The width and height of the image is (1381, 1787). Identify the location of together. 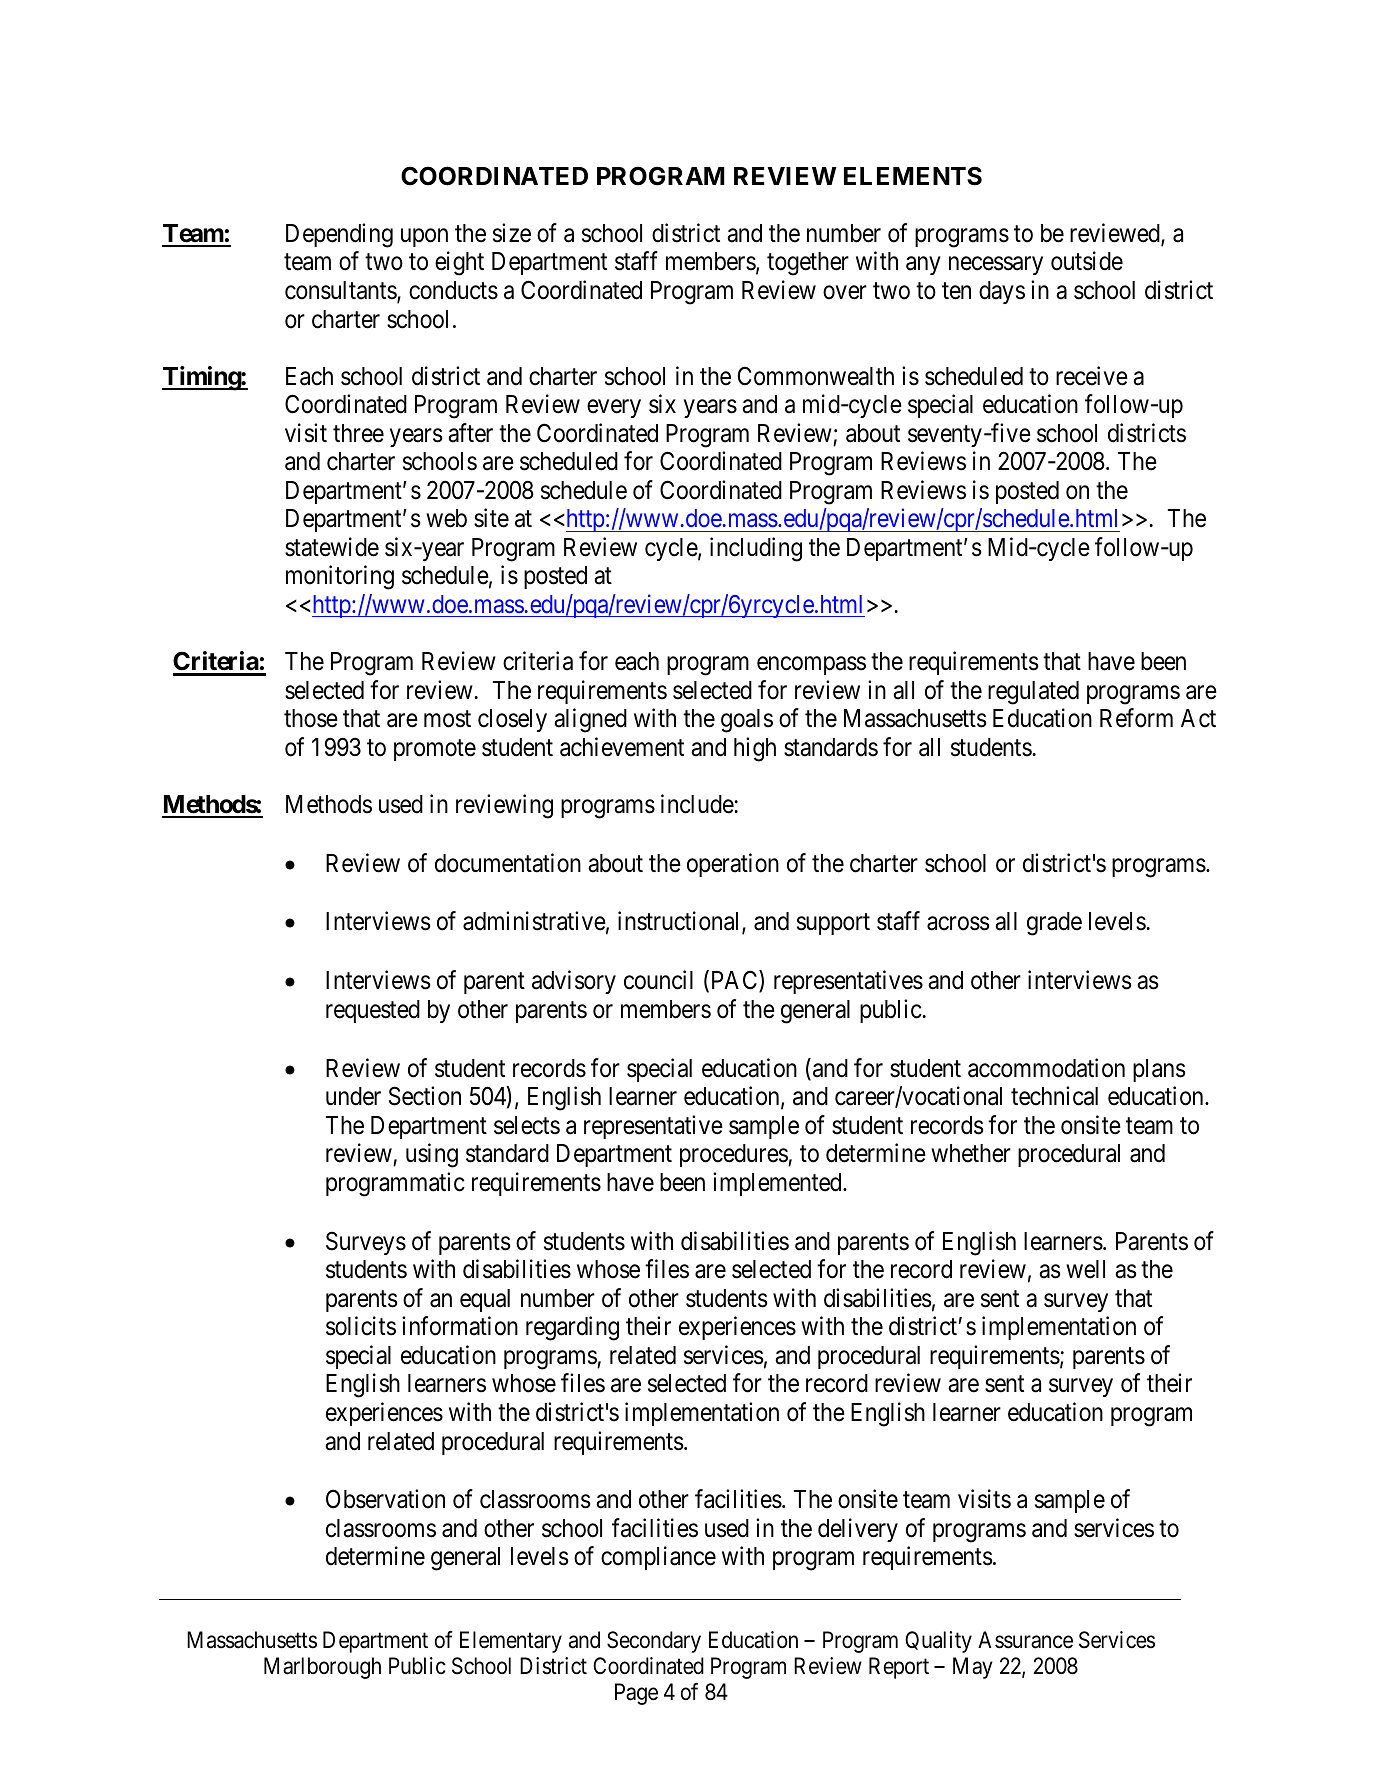
(808, 264).
